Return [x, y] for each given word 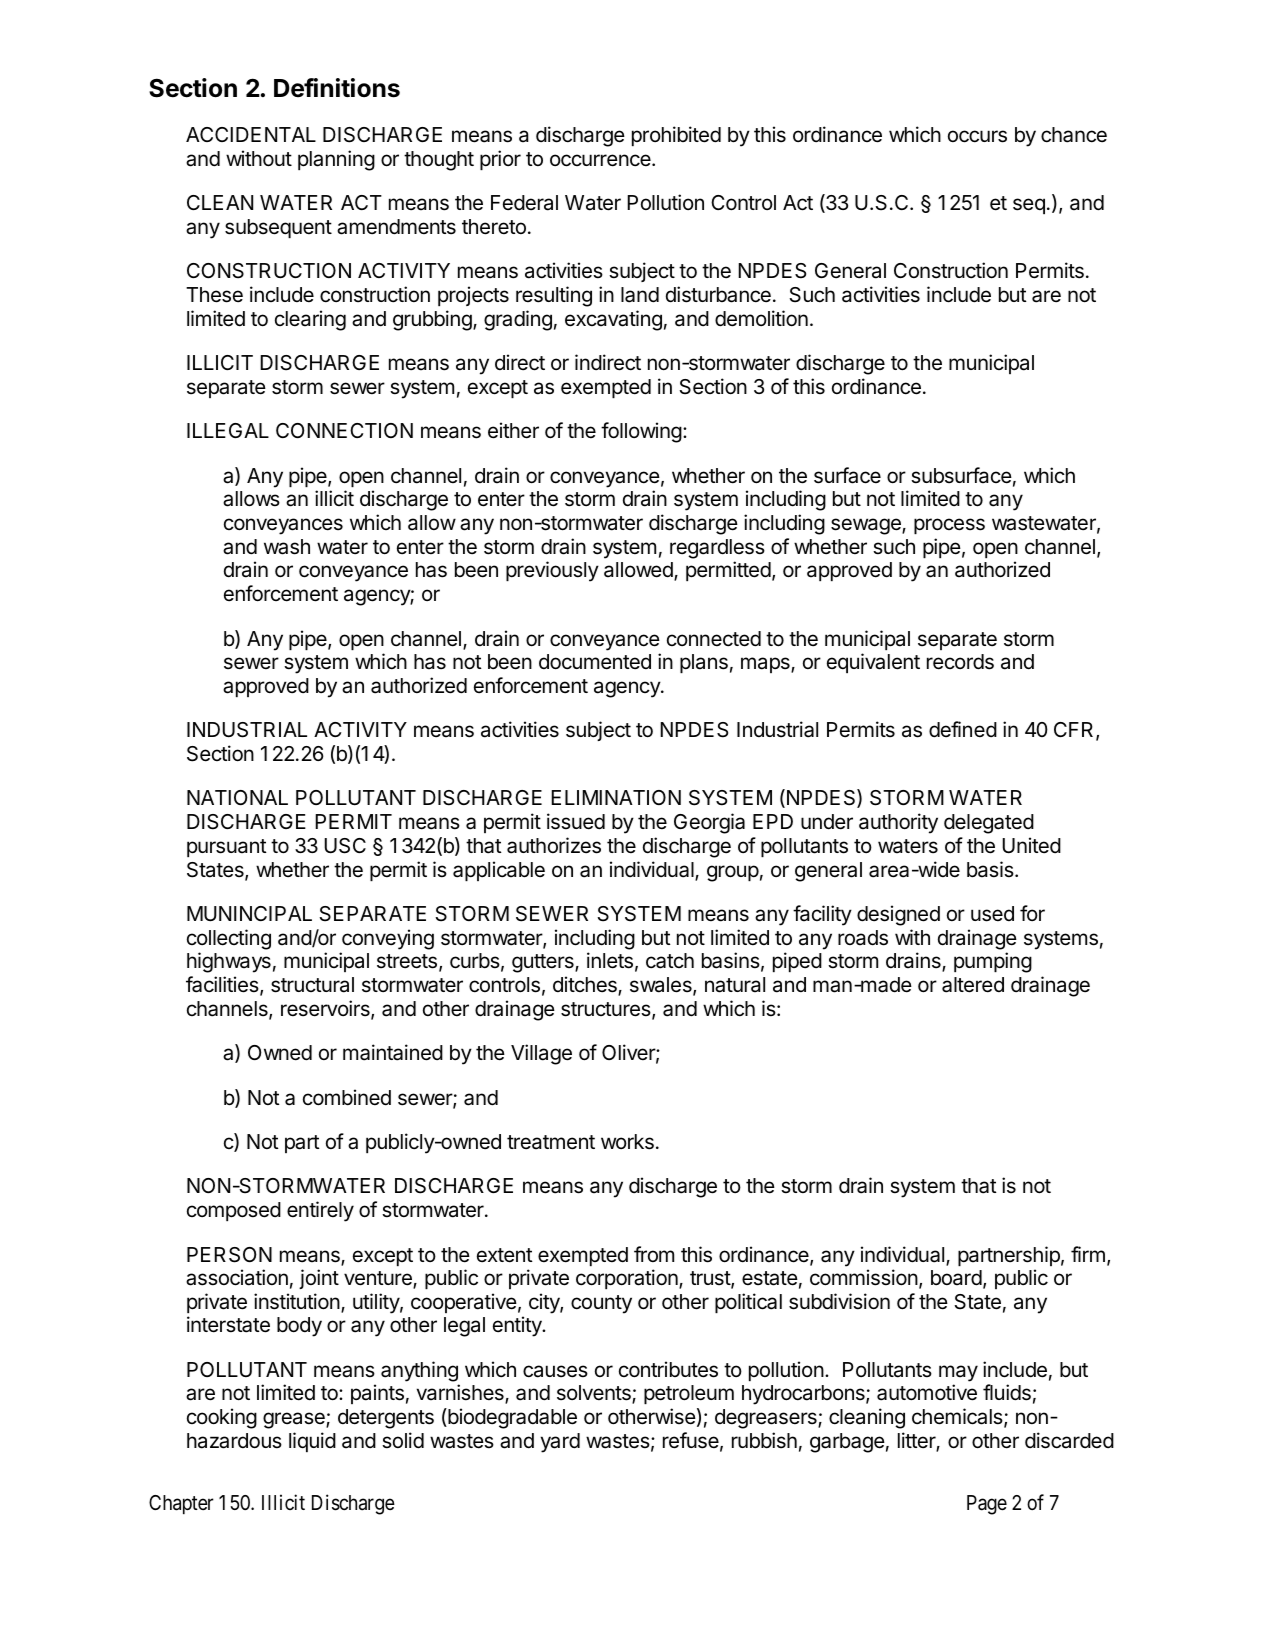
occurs [977, 136]
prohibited [676, 136]
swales [662, 986]
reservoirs [326, 1009]
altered [973, 985]
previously [552, 571]
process [949, 526]
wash [287, 547]
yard [560, 1443]
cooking [222, 1418]
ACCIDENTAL [251, 134]
